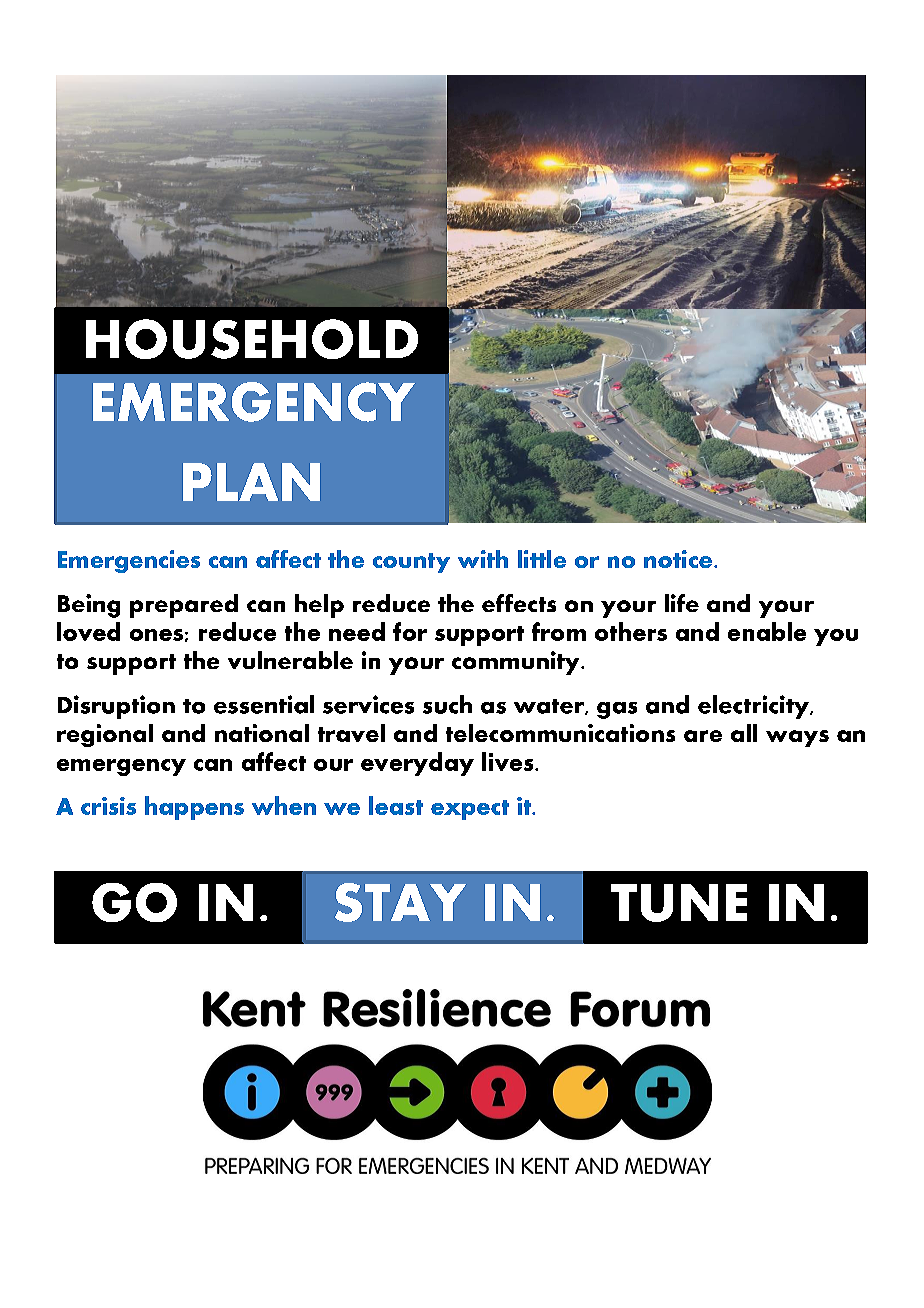 This screenshot has width=924, height=1308. Describe the element at coordinates (682, 603) in the screenshot. I see `life` at that location.
